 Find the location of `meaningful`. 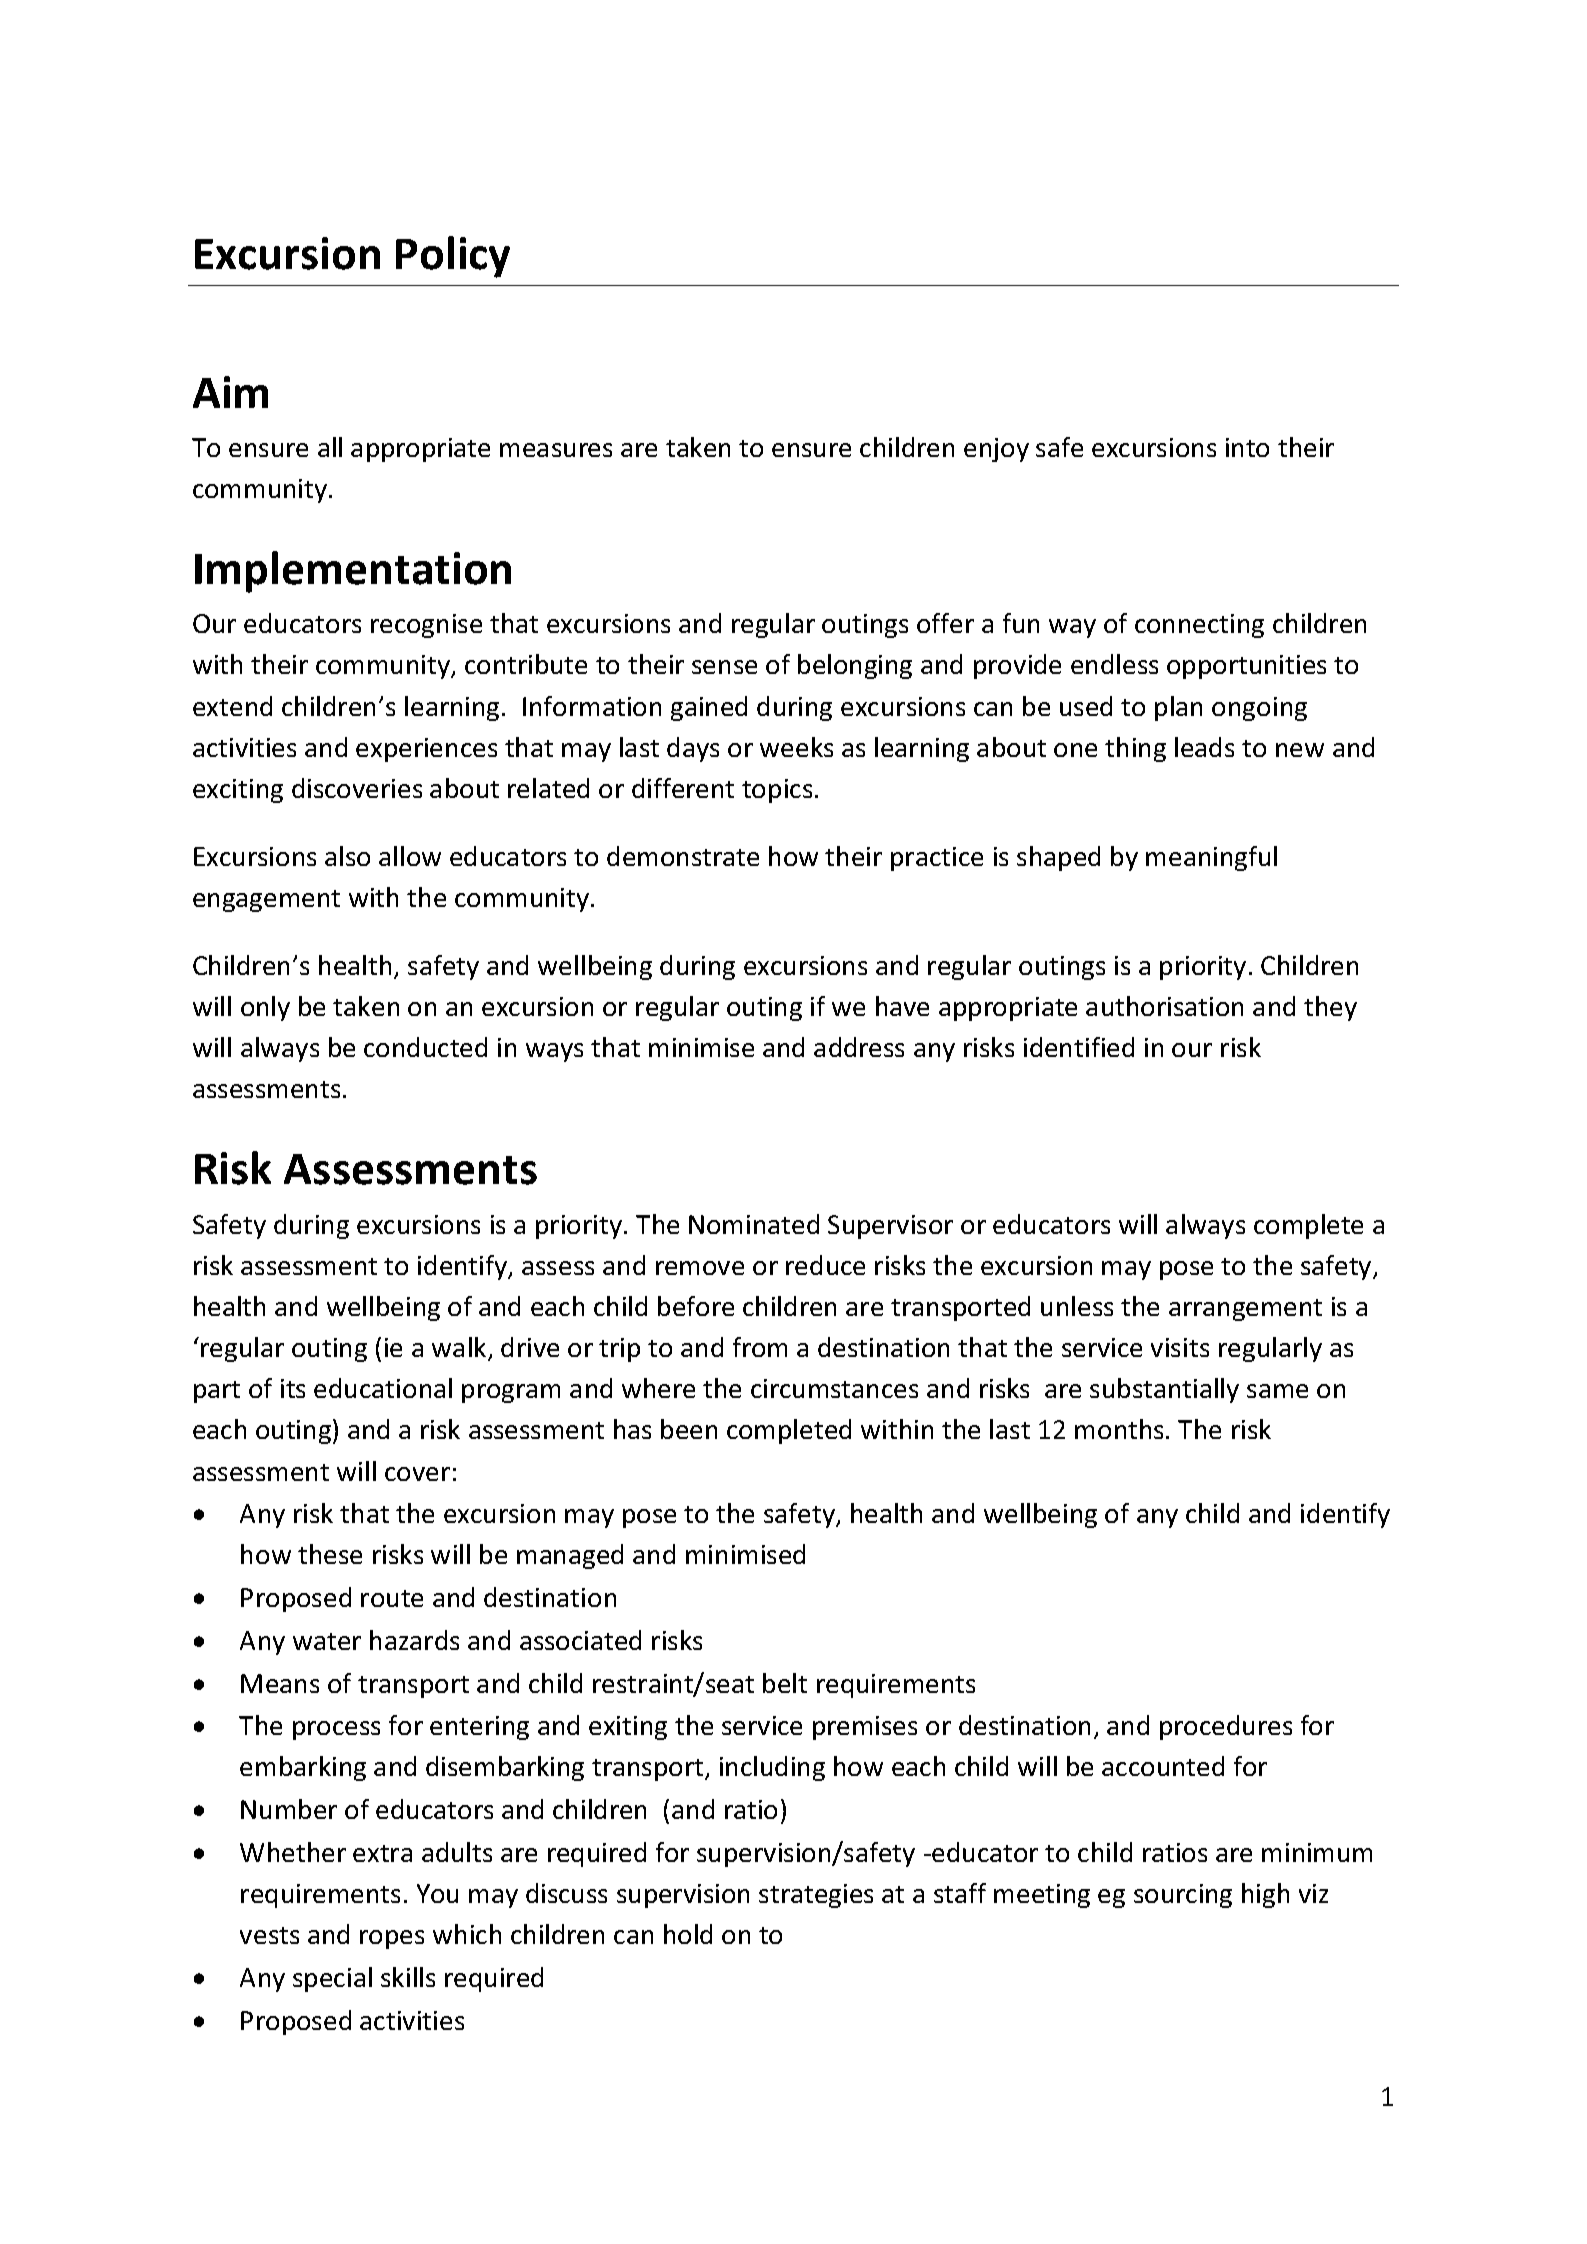

meaningful is located at coordinates (1211, 858).
